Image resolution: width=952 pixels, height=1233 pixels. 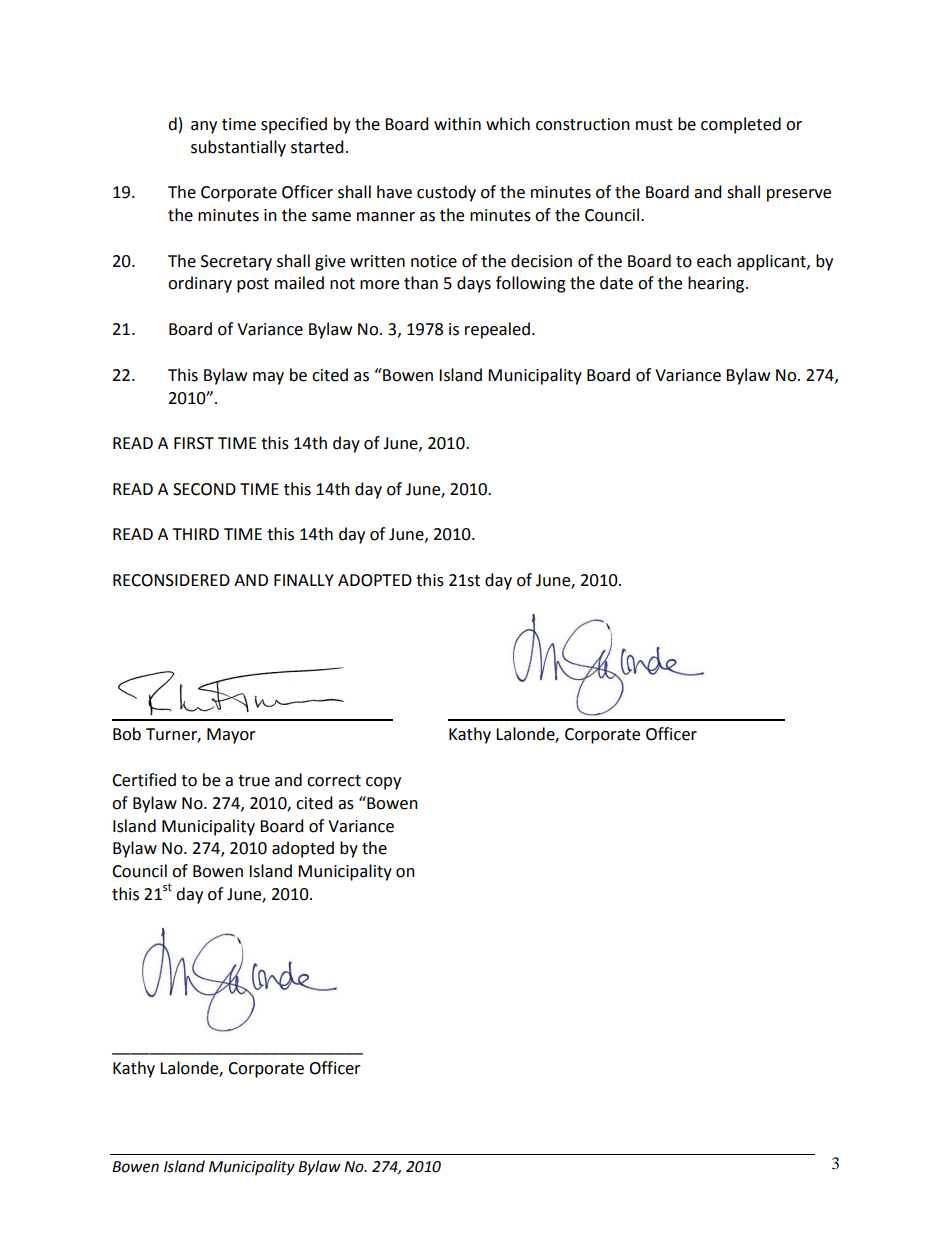 I want to click on copy, so click(x=383, y=783).
